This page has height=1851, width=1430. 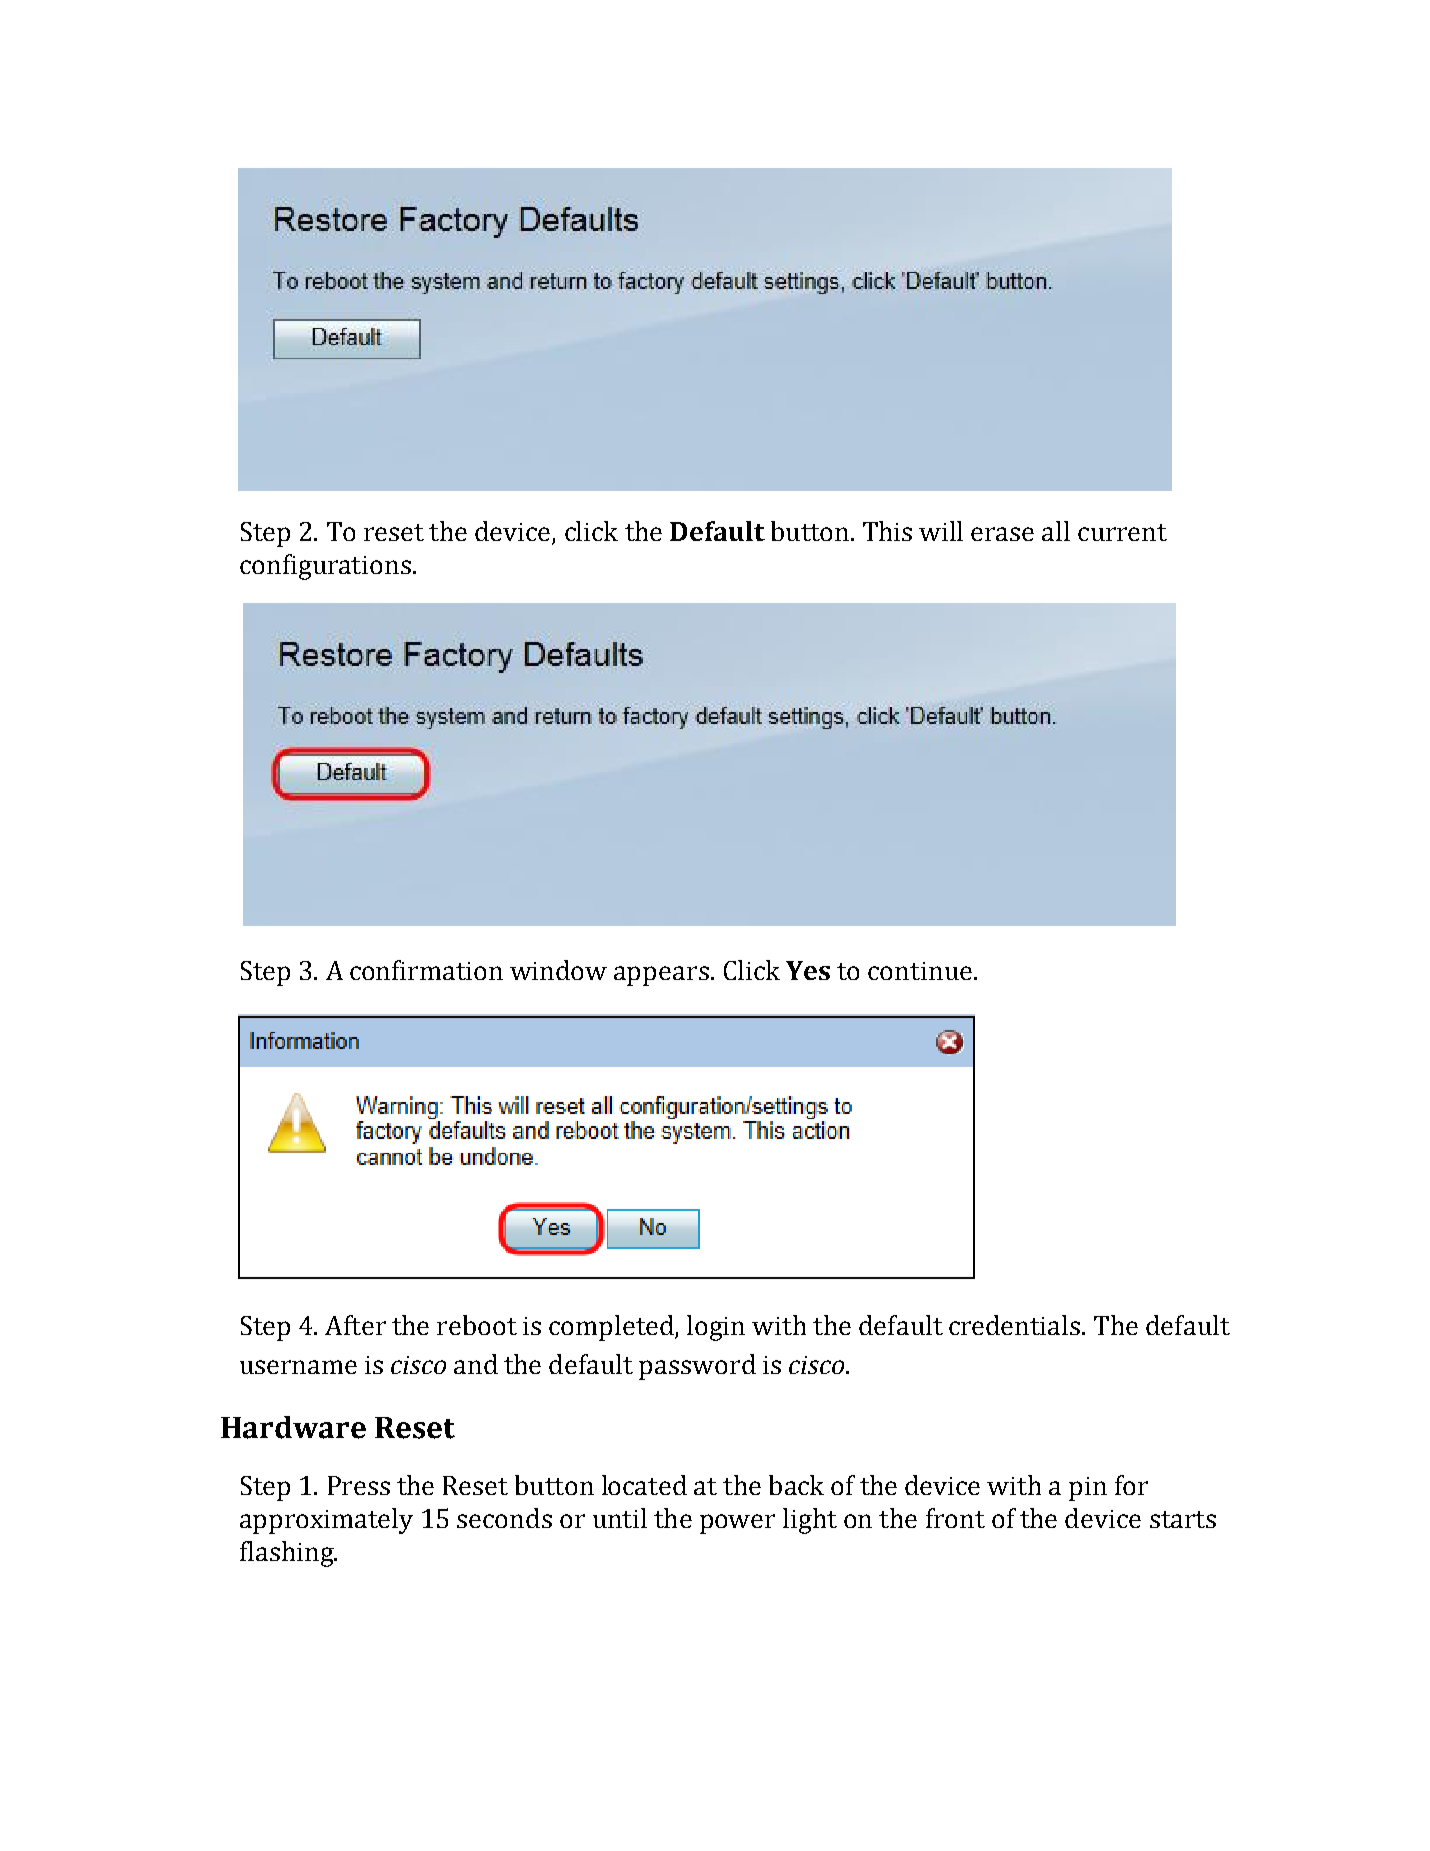 What do you see at coordinates (1056, 531) in the page?
I see `all` at bounding box center [1056, 531].
